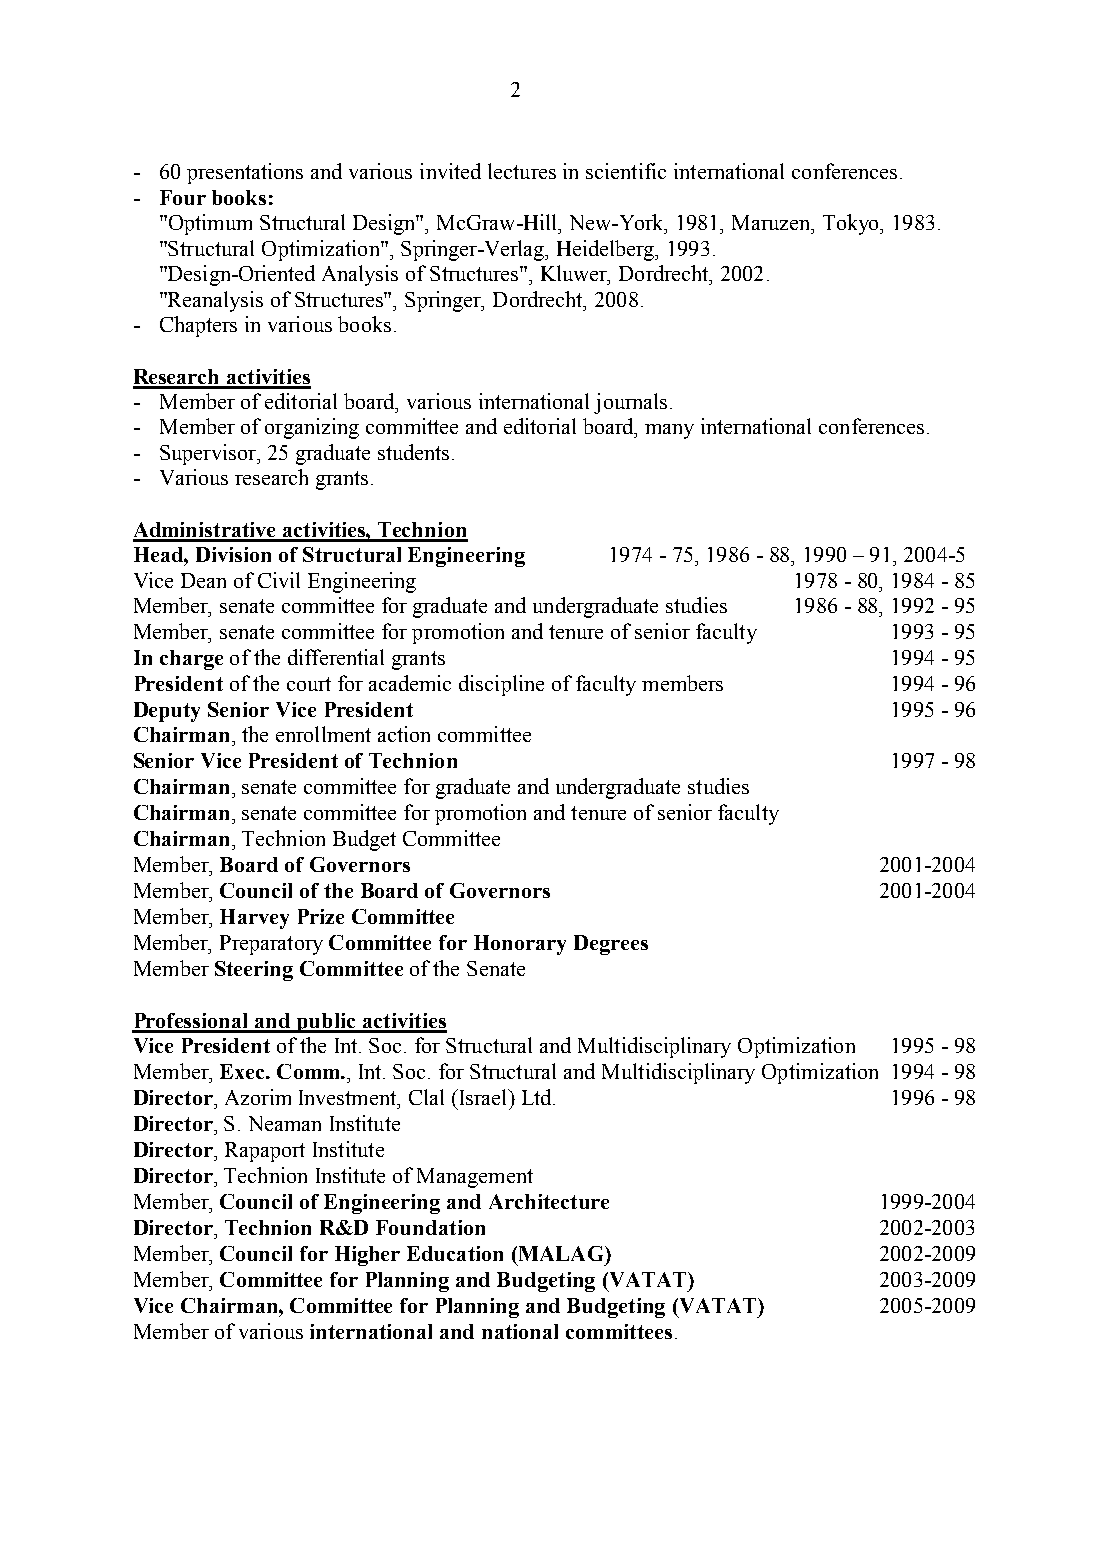 Image resolution: width=1108 pixels, height=1568 pixels. Describe the element at coordinates (549, 1201) in the screenshot. I see `Architecture` at that location.
